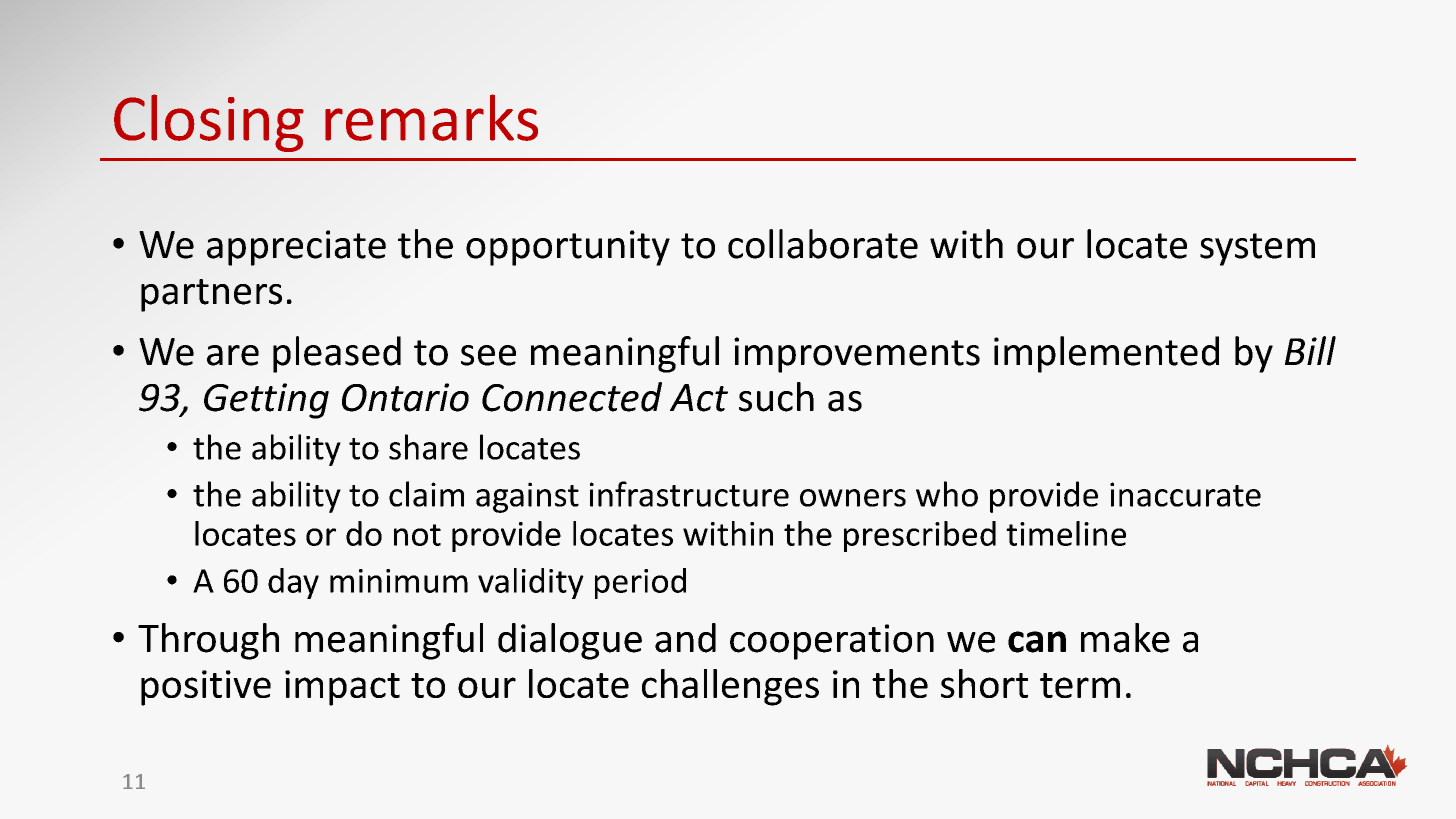 The width and height of the screenshot is (1456, 819). I want to click on remarks, so click(431, 117).
